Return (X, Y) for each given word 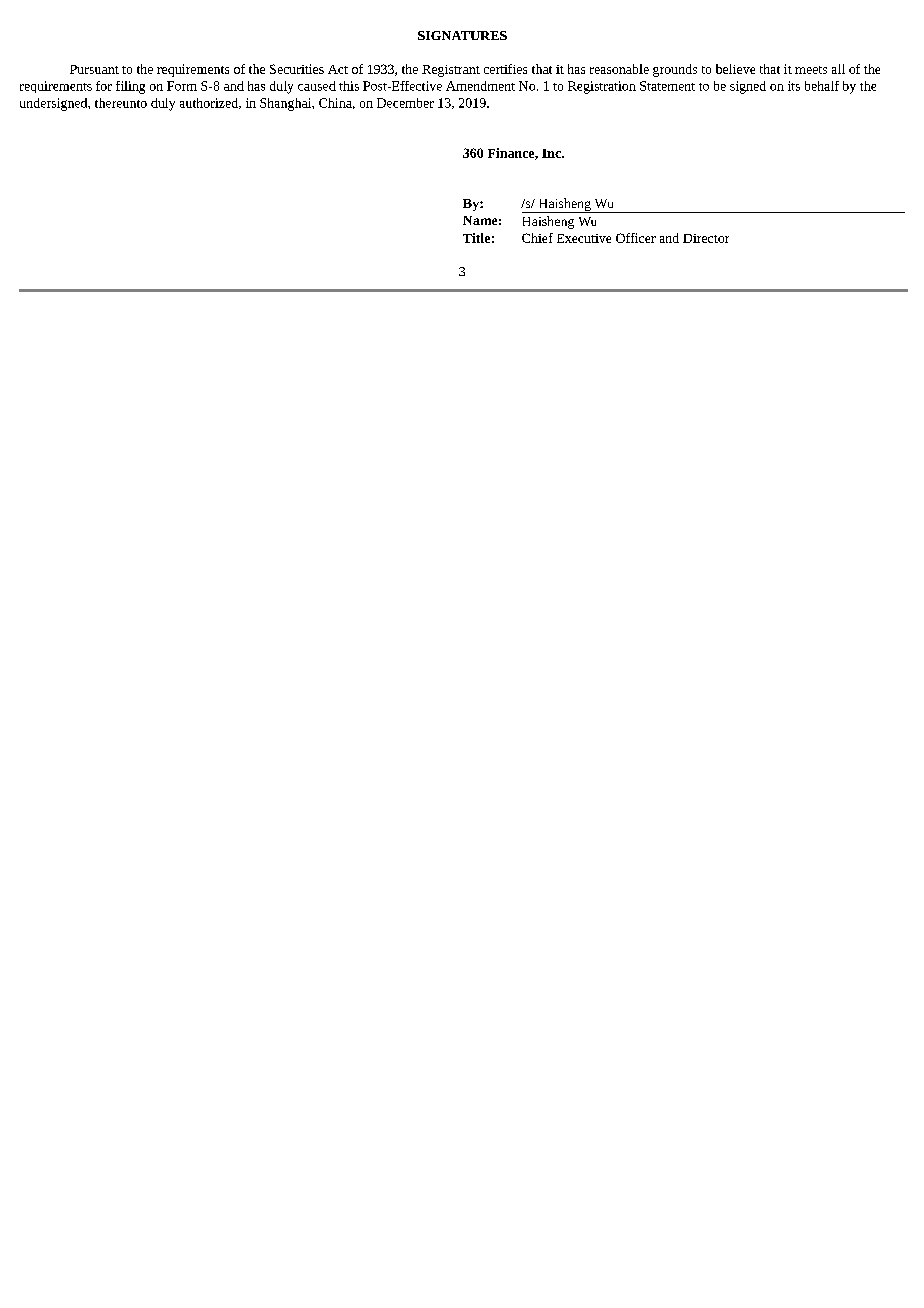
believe (735, 69)
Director (706, 238)
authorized (210, 103)
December (405, 103)
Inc (552, 153)
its (794, 86)
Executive (584, 238)
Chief (537, 238)
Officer (636, 238)
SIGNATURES (462, 35)
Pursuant (94, 69)
